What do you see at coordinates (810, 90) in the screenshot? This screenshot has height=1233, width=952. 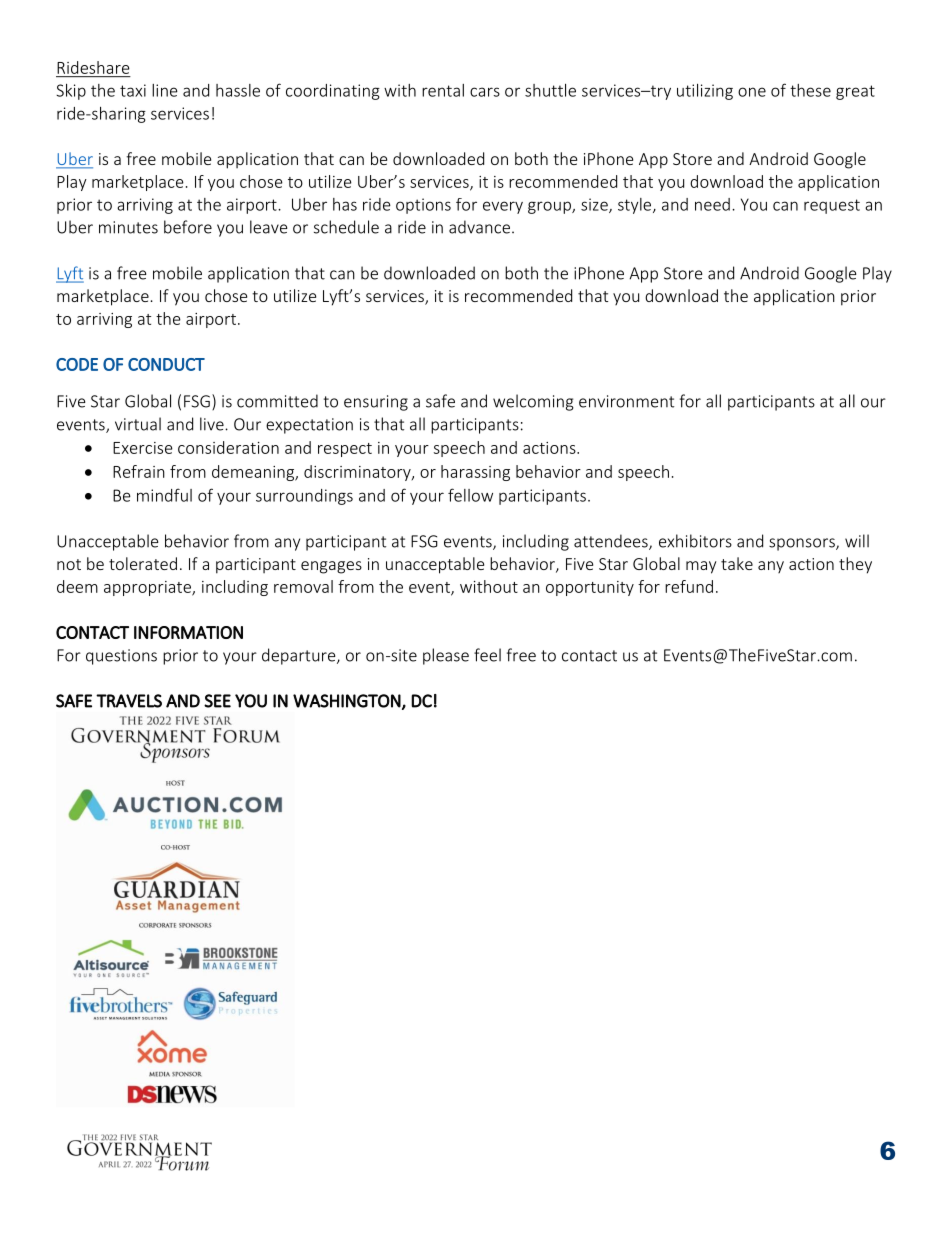 I see `these` at bounding box center [810, 90].
